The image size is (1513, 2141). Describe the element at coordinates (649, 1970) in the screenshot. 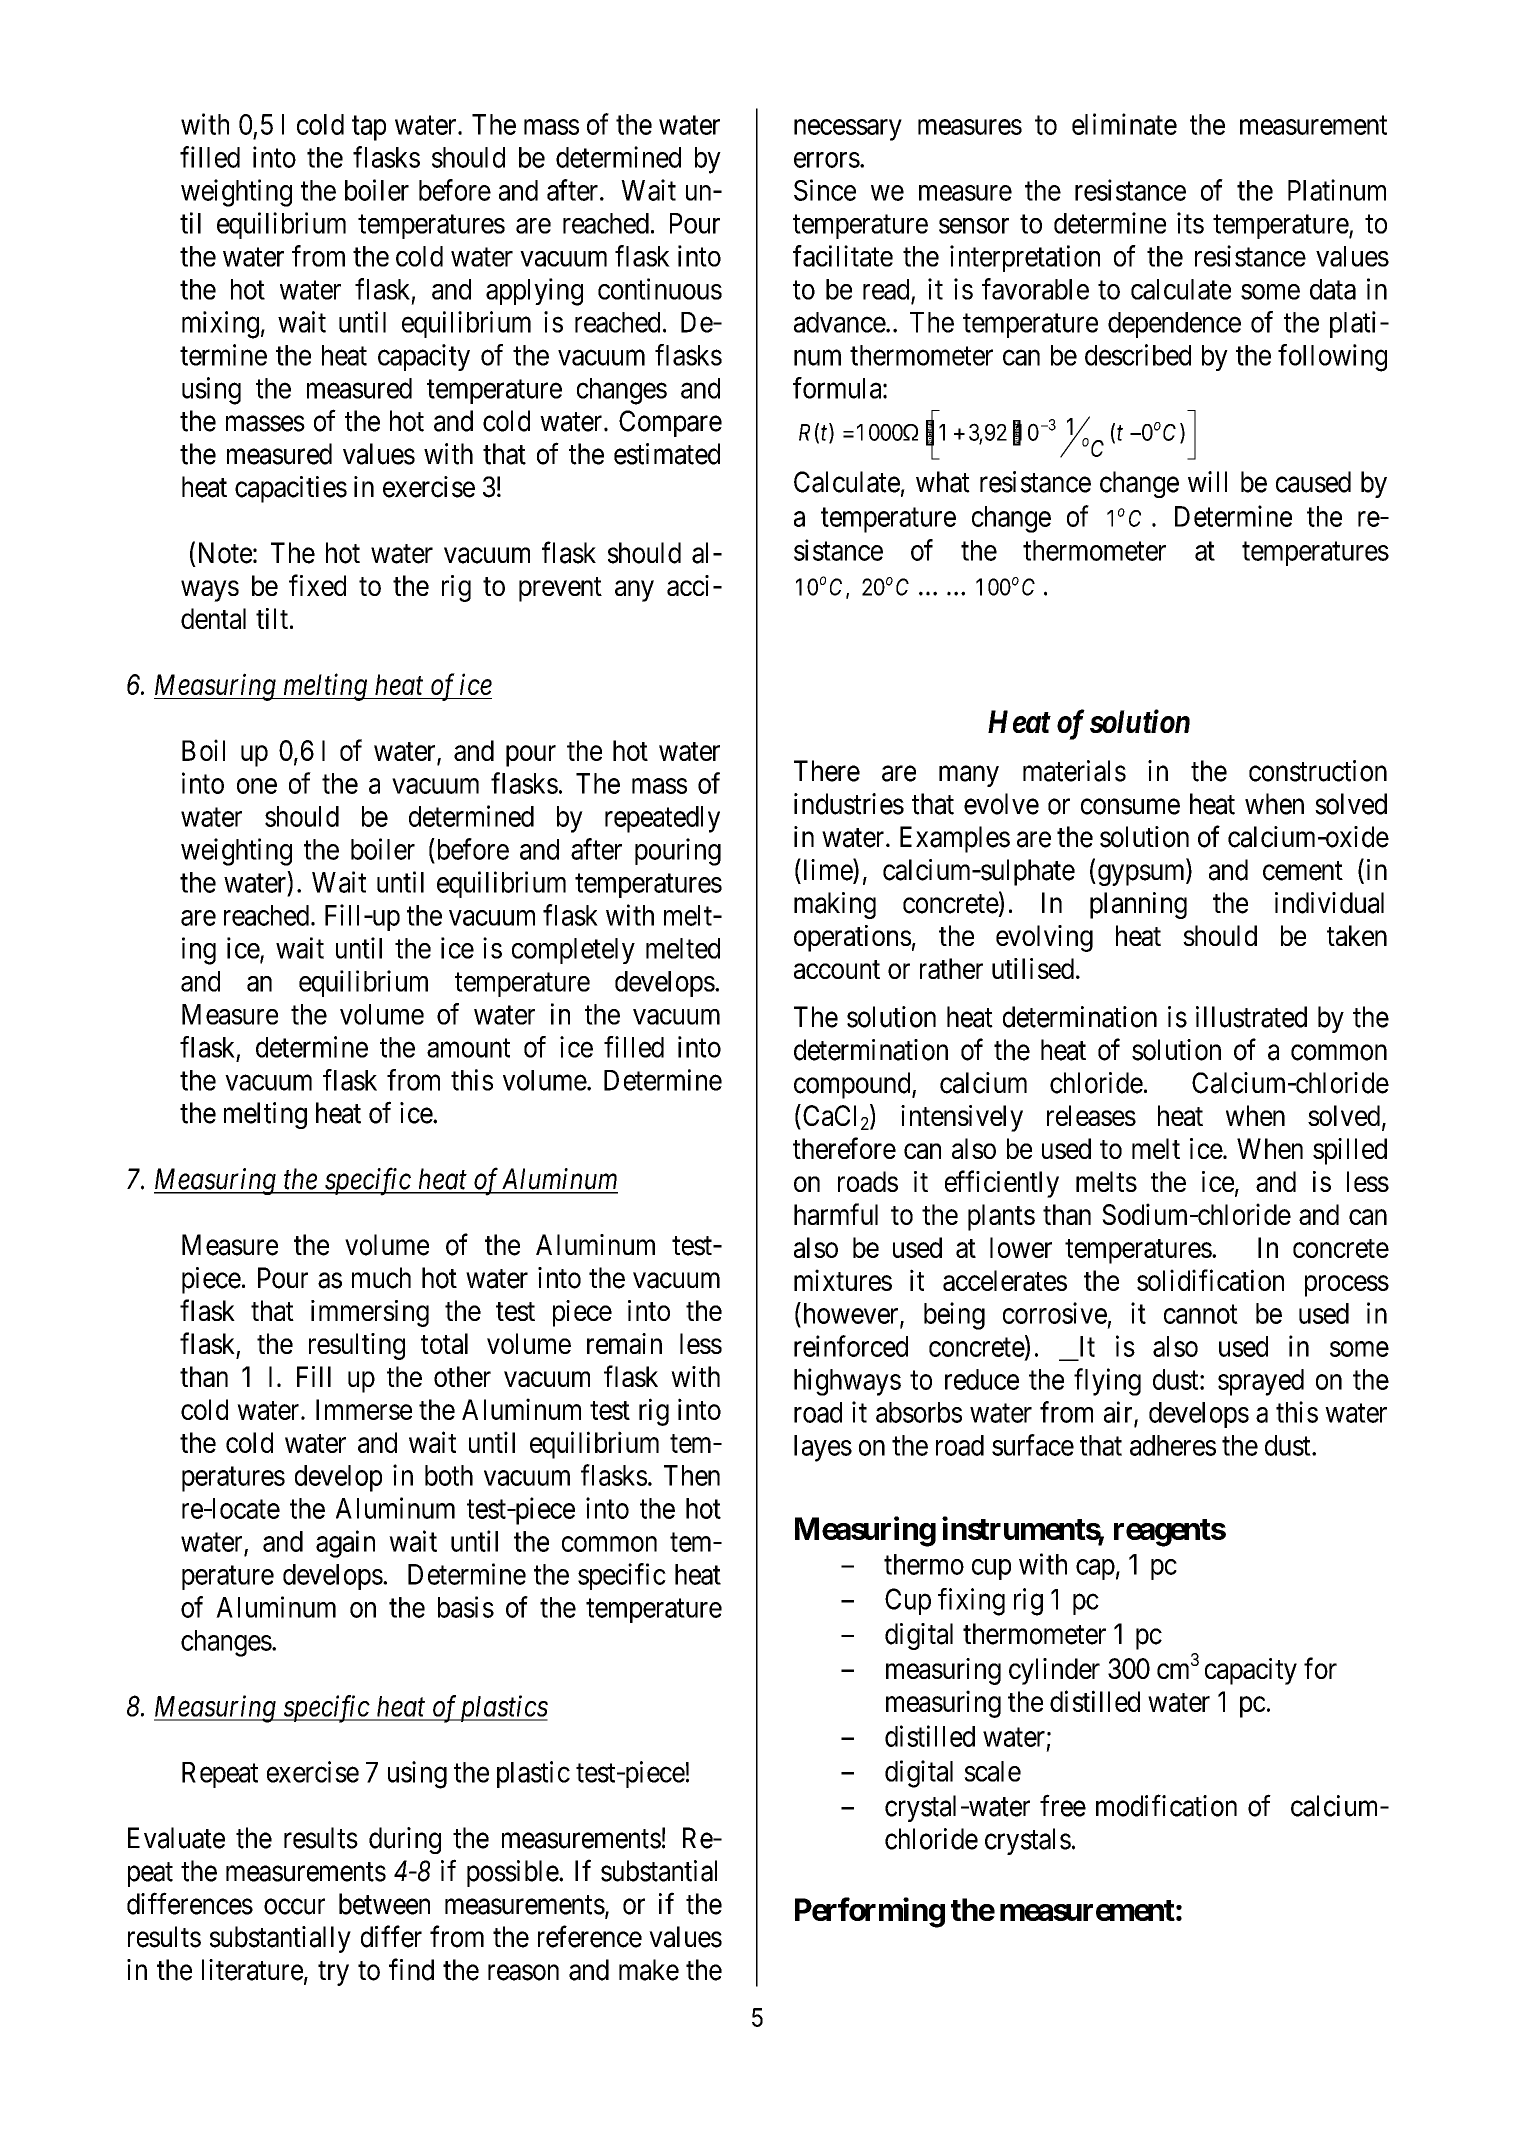

I see `make` at that location.
